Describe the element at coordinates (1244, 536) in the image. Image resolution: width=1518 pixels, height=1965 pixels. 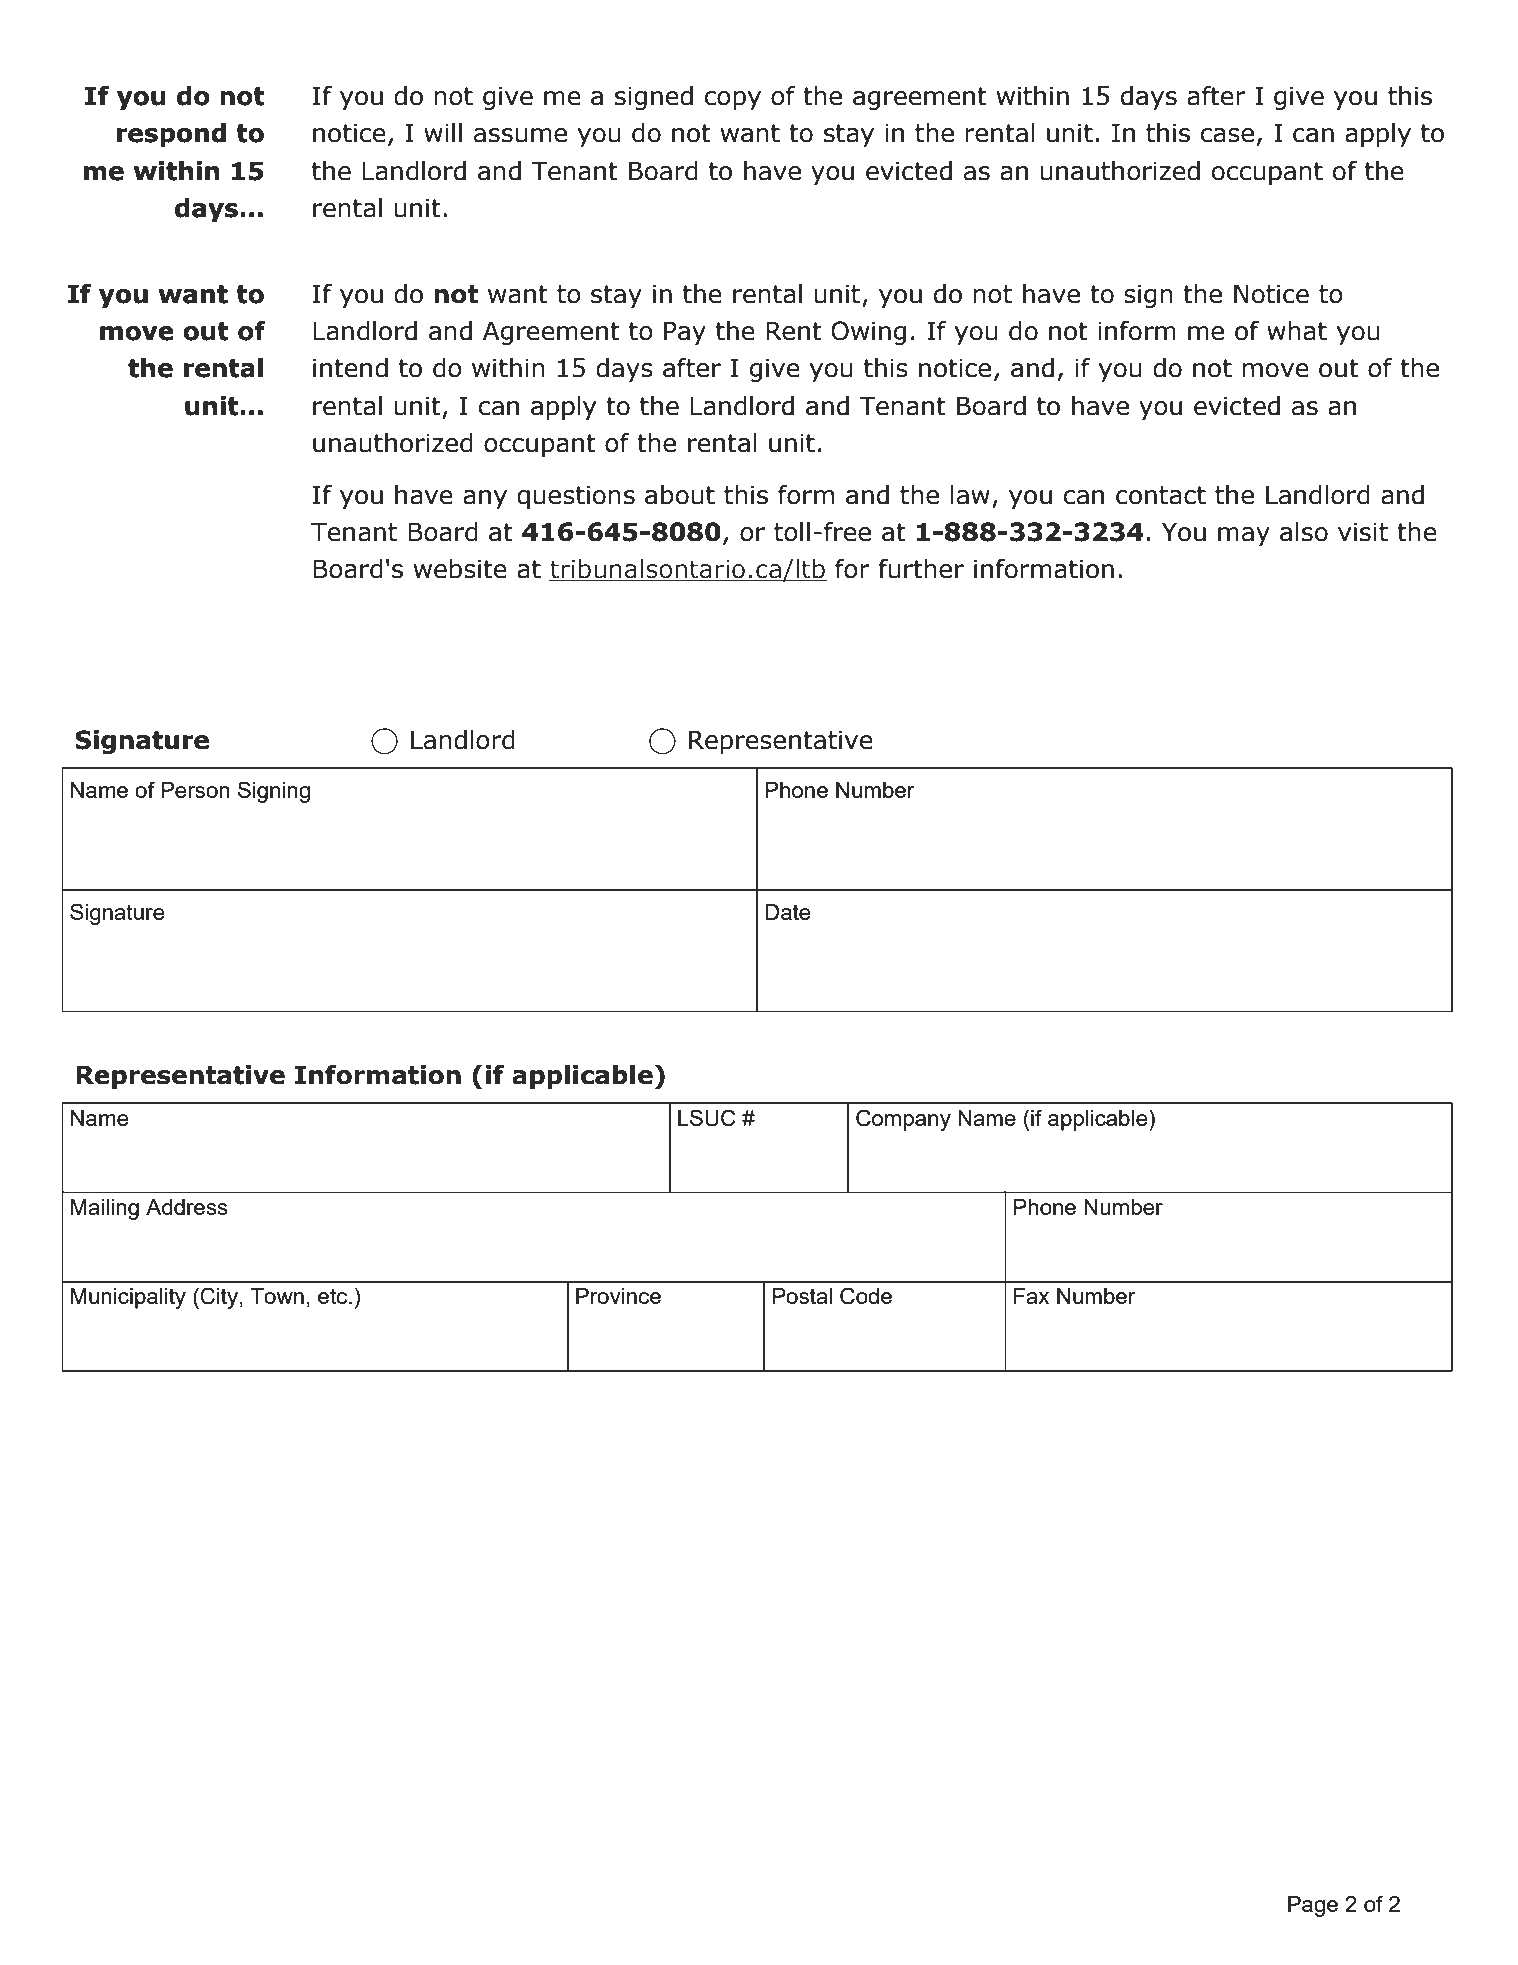
I see `may` at that location.
